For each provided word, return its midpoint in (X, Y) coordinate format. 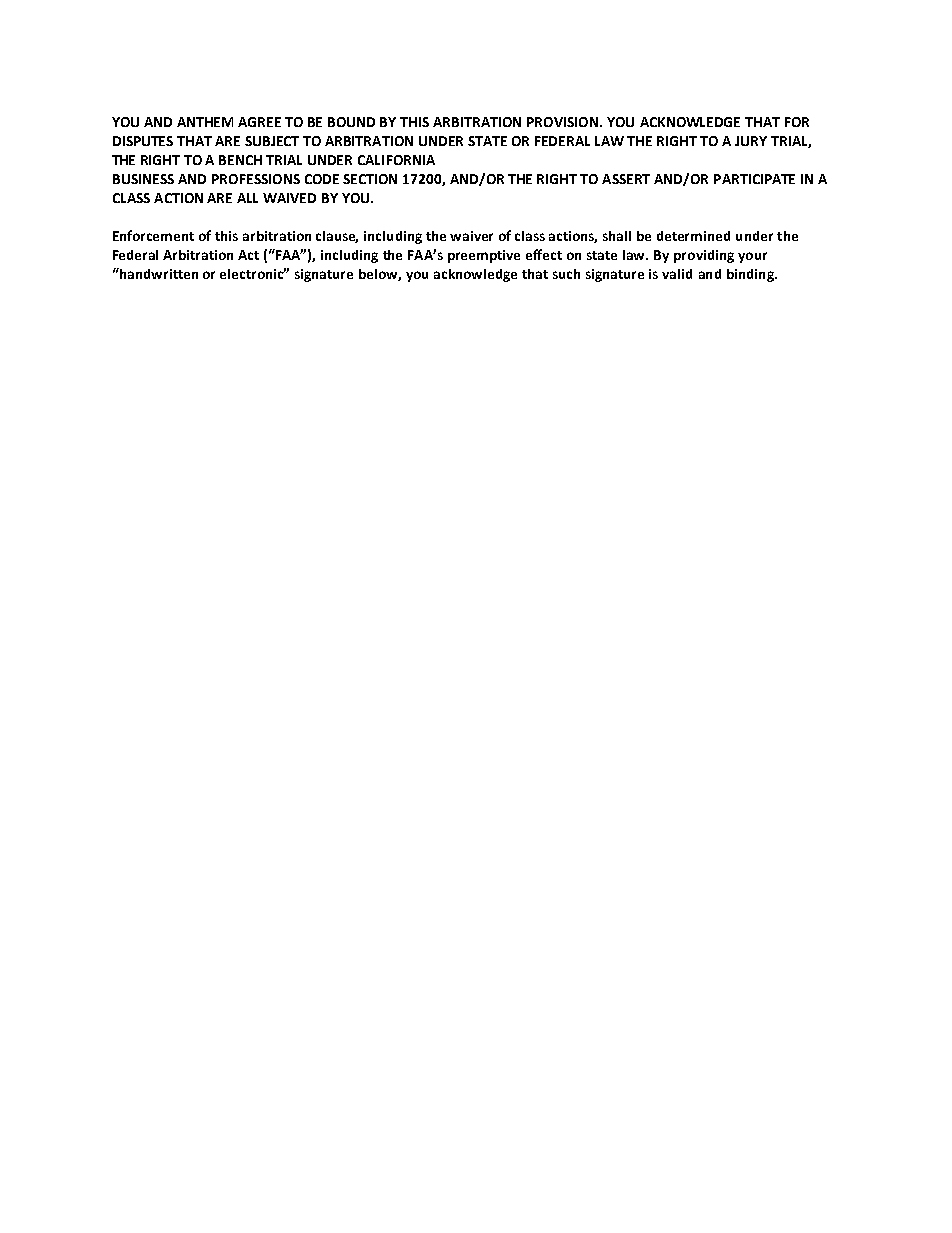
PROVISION (562, 122)
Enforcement (153, 235)
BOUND (351, 122)
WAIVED (289, 198)
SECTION (370, 179)
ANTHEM (205, 122)
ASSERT (626, 179)
